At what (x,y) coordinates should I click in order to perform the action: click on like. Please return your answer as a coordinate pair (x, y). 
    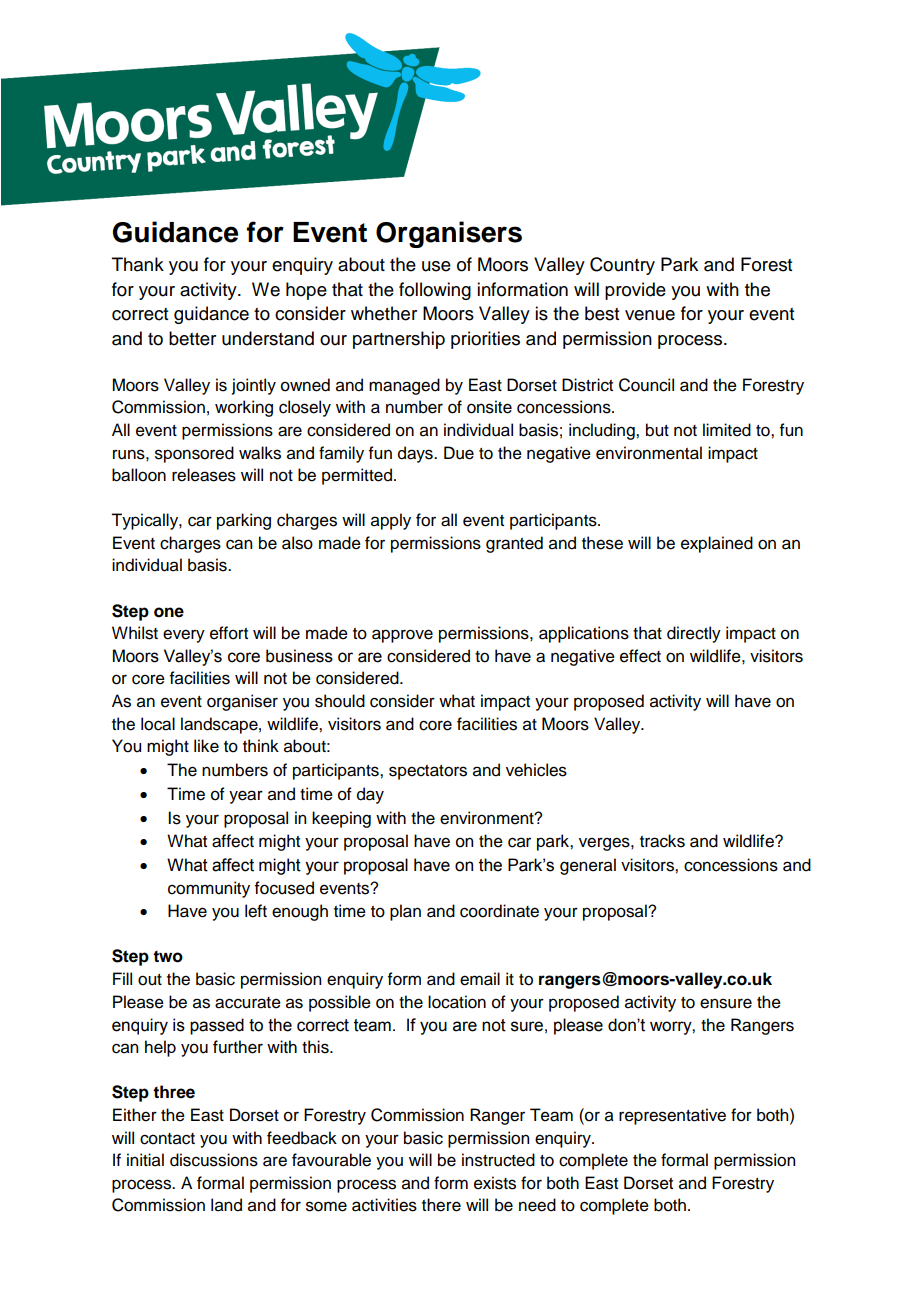
    Looking at the image, I should click on (206, 746).
